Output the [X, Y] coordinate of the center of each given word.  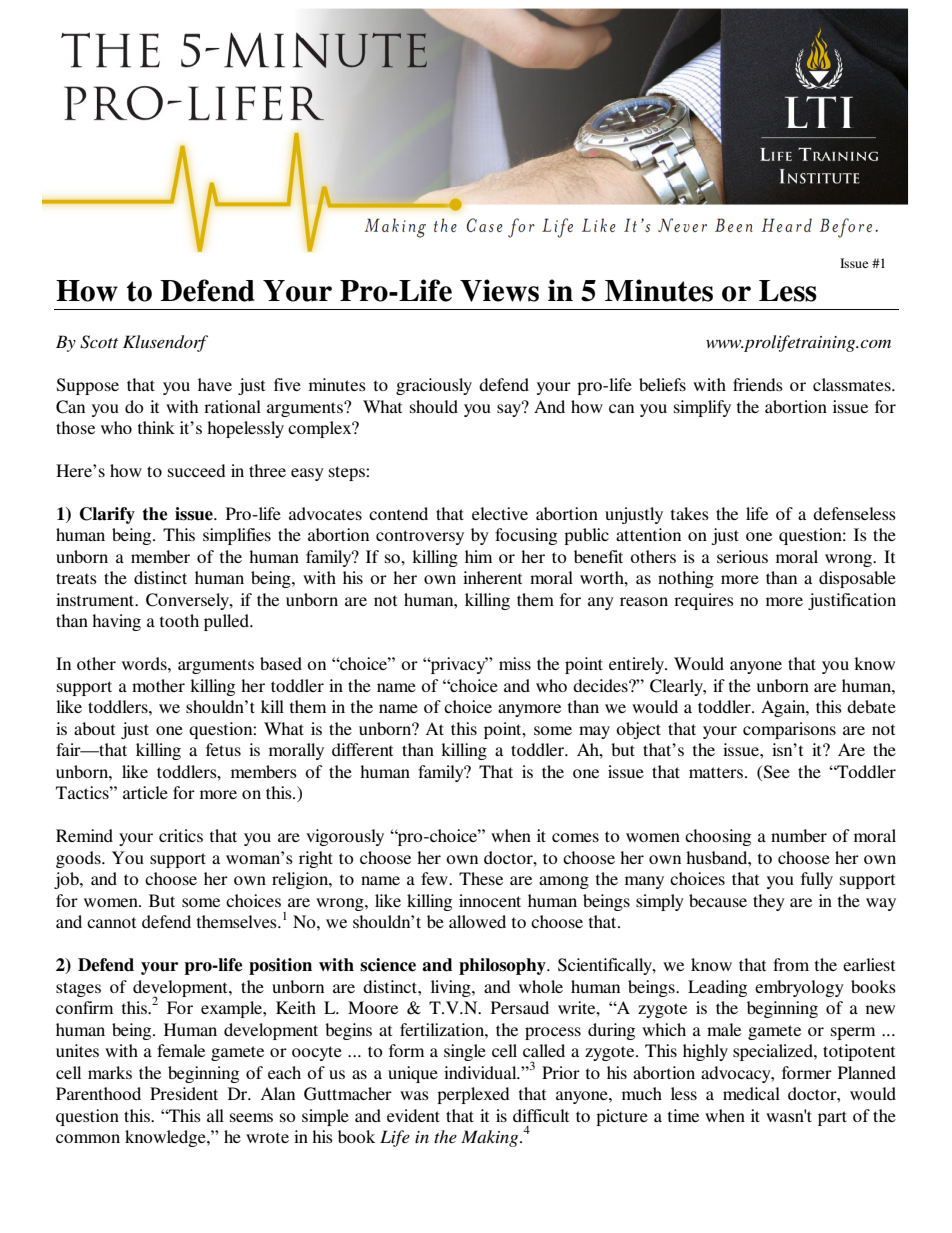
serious [742, 556]
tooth [179, 620]
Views [499, 290]
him [478, 556]
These [481, 878]
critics [181, 835]
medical [751, 1093]
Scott [99, 342]
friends [758, 384]
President [184, 1093]
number [799, 835]
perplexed [473, 1095]
